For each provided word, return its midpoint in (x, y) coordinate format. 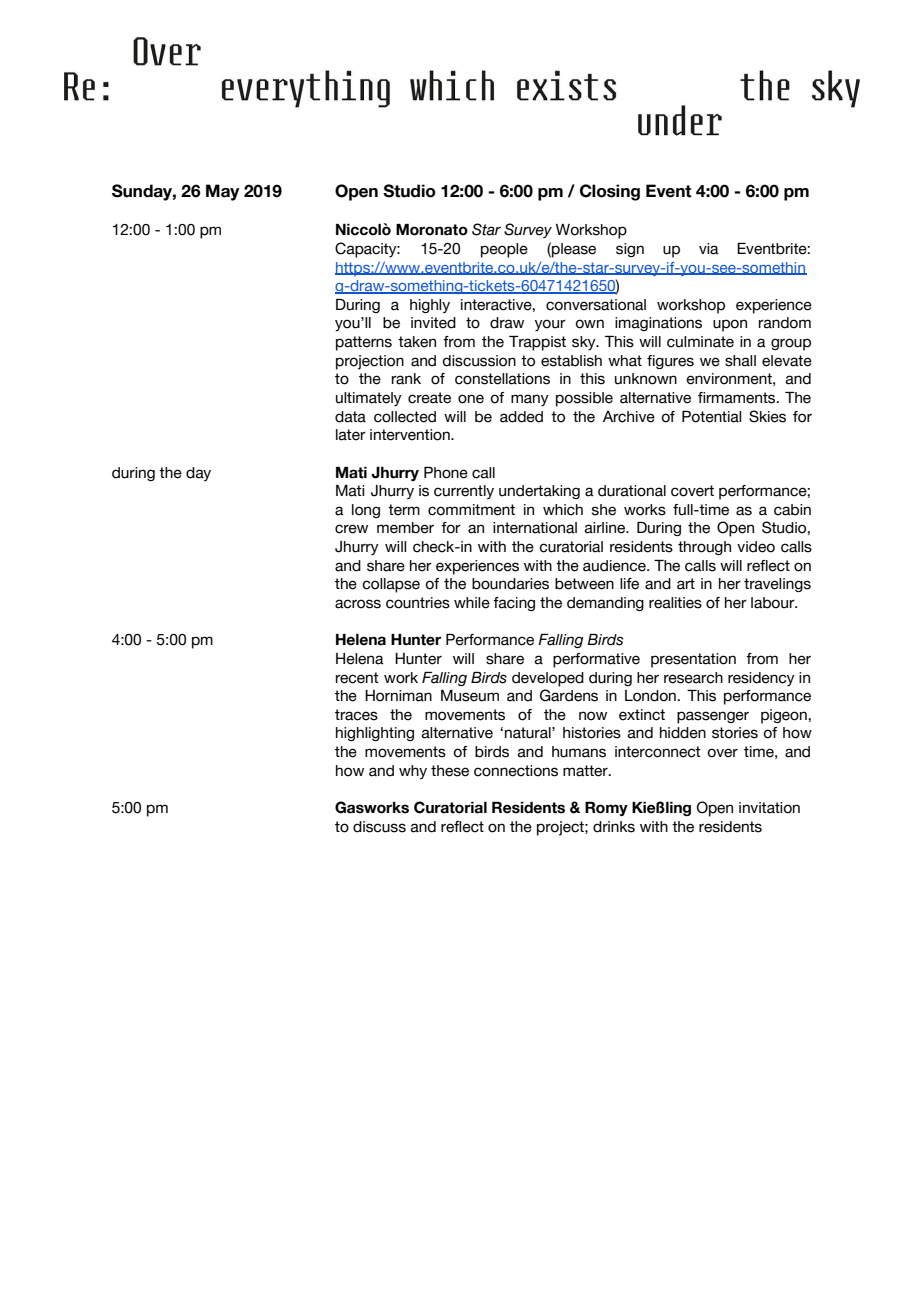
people (504, 250)
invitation (769, 808)
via (709, 249)
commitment (471, 510)
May (223, 192)
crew (351, 529)
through (704, 548)
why (413, 772)
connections (516, 771)
